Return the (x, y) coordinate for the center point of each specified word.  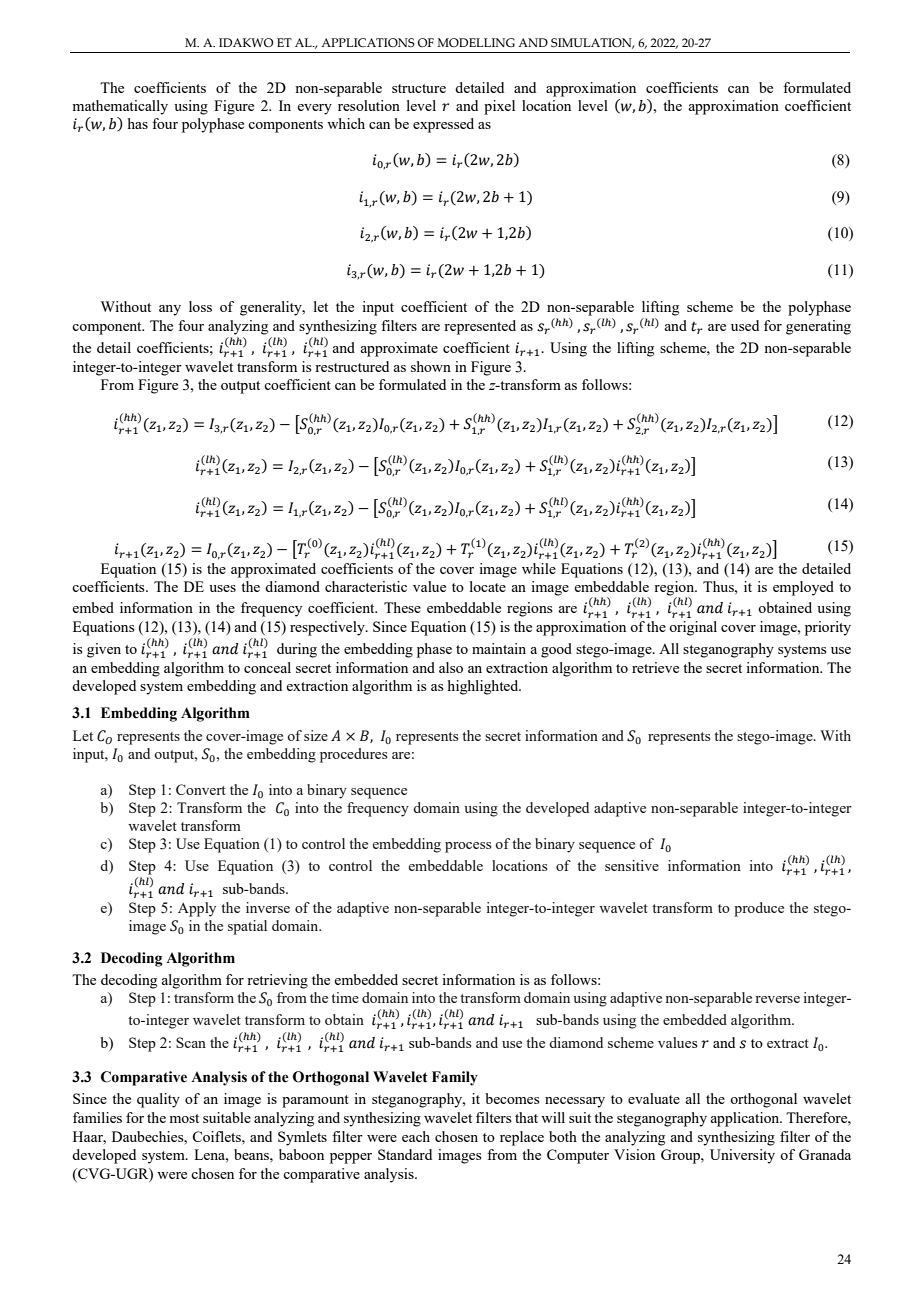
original (693, 628)
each (416, 1136)
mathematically (120, 107)
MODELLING (476, 42)
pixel (499, 107)
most (184, 1118)
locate (488, 586)
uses (222, 588)
